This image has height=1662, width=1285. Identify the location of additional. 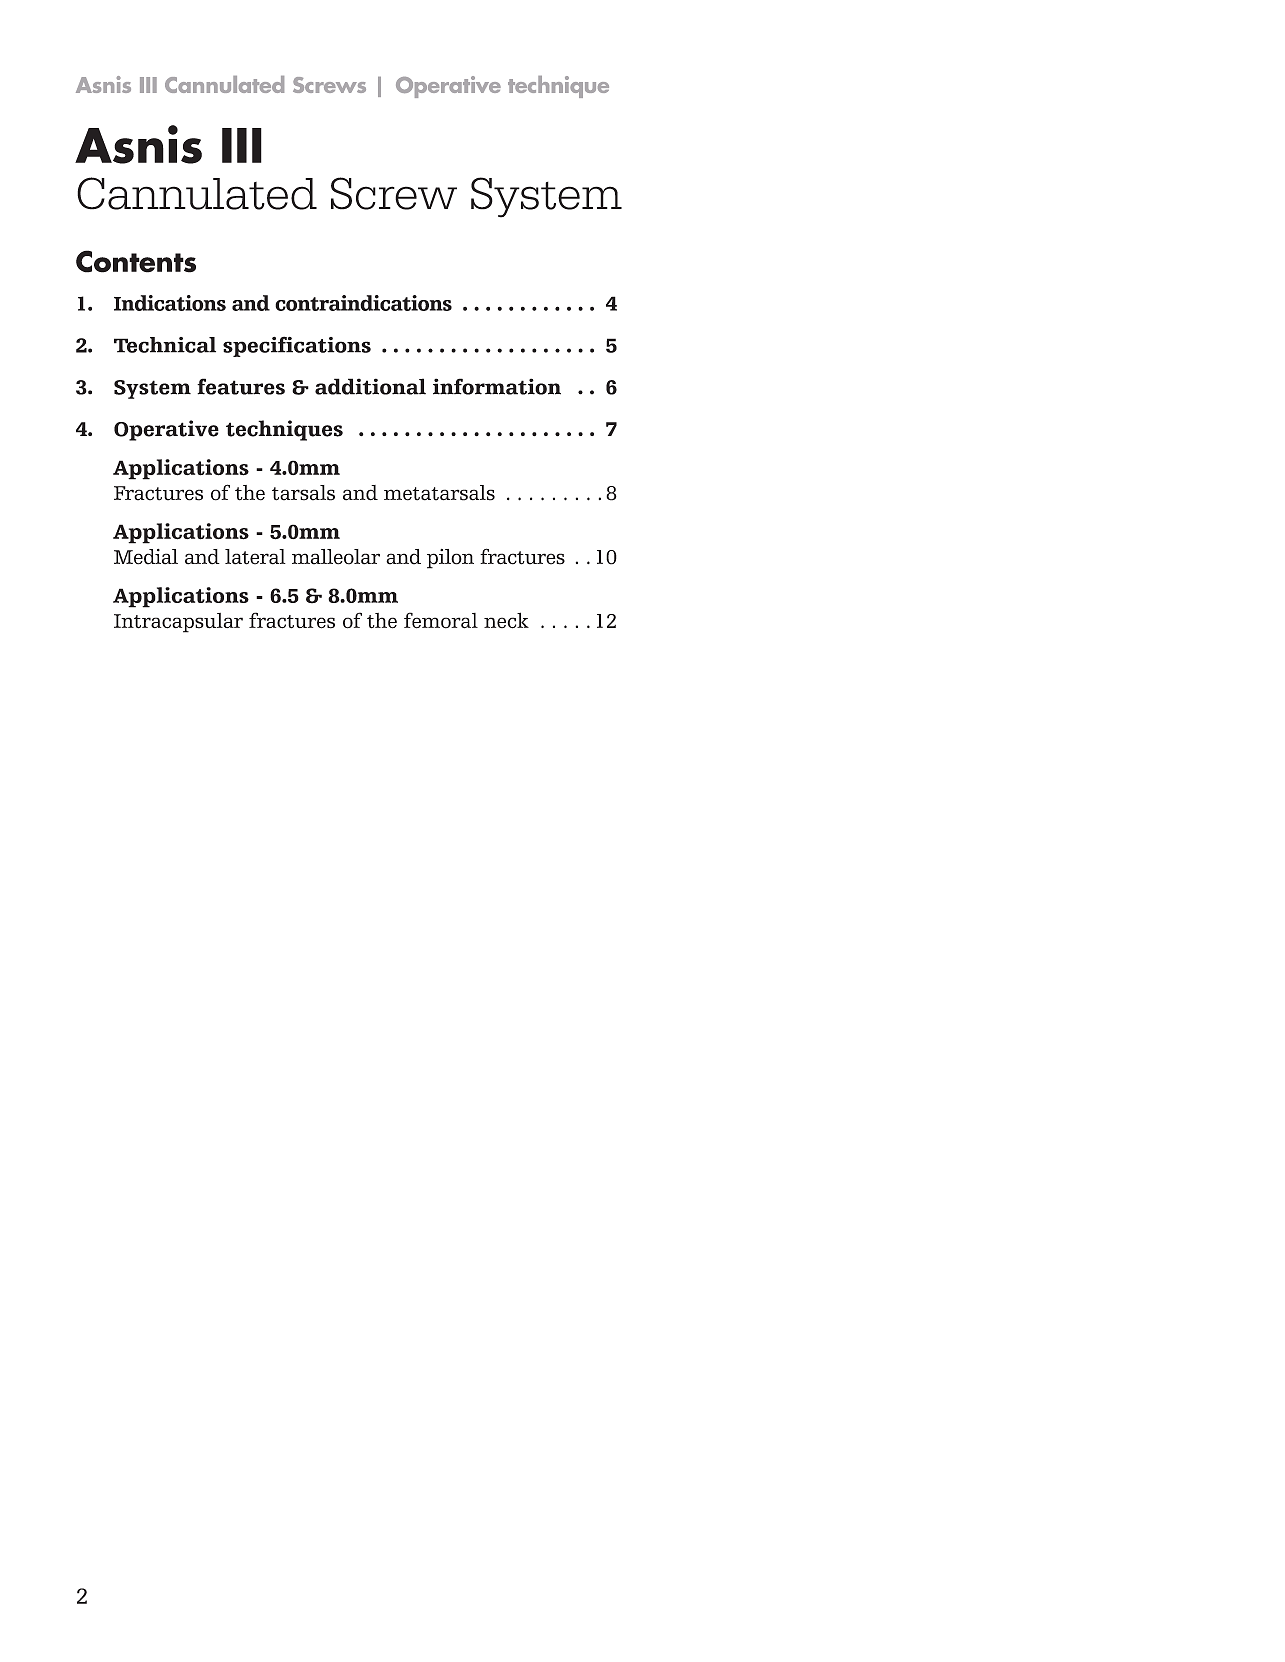
(370, 386).
